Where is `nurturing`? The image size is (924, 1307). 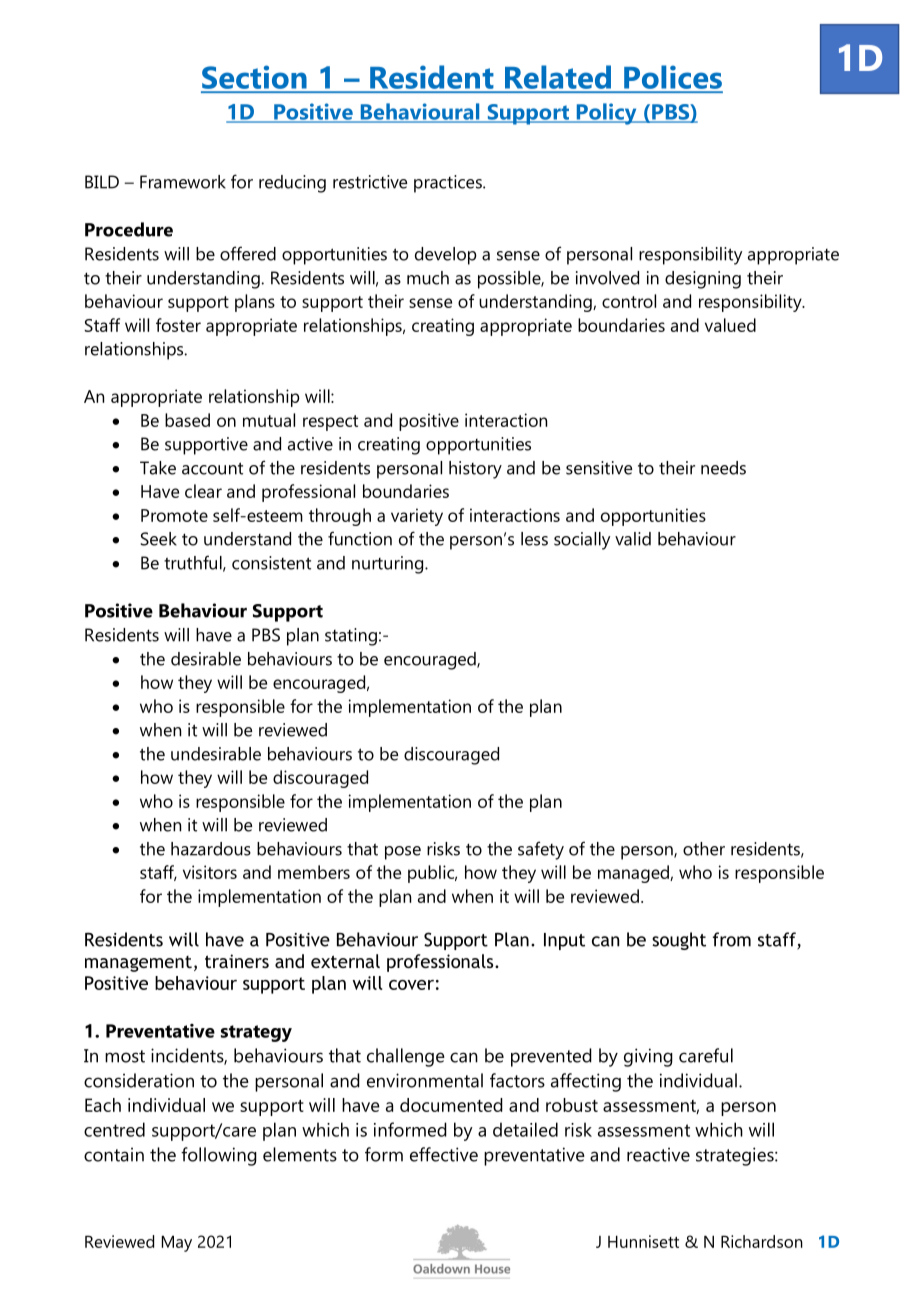 nurturing is located at coordinates (389, 565).
